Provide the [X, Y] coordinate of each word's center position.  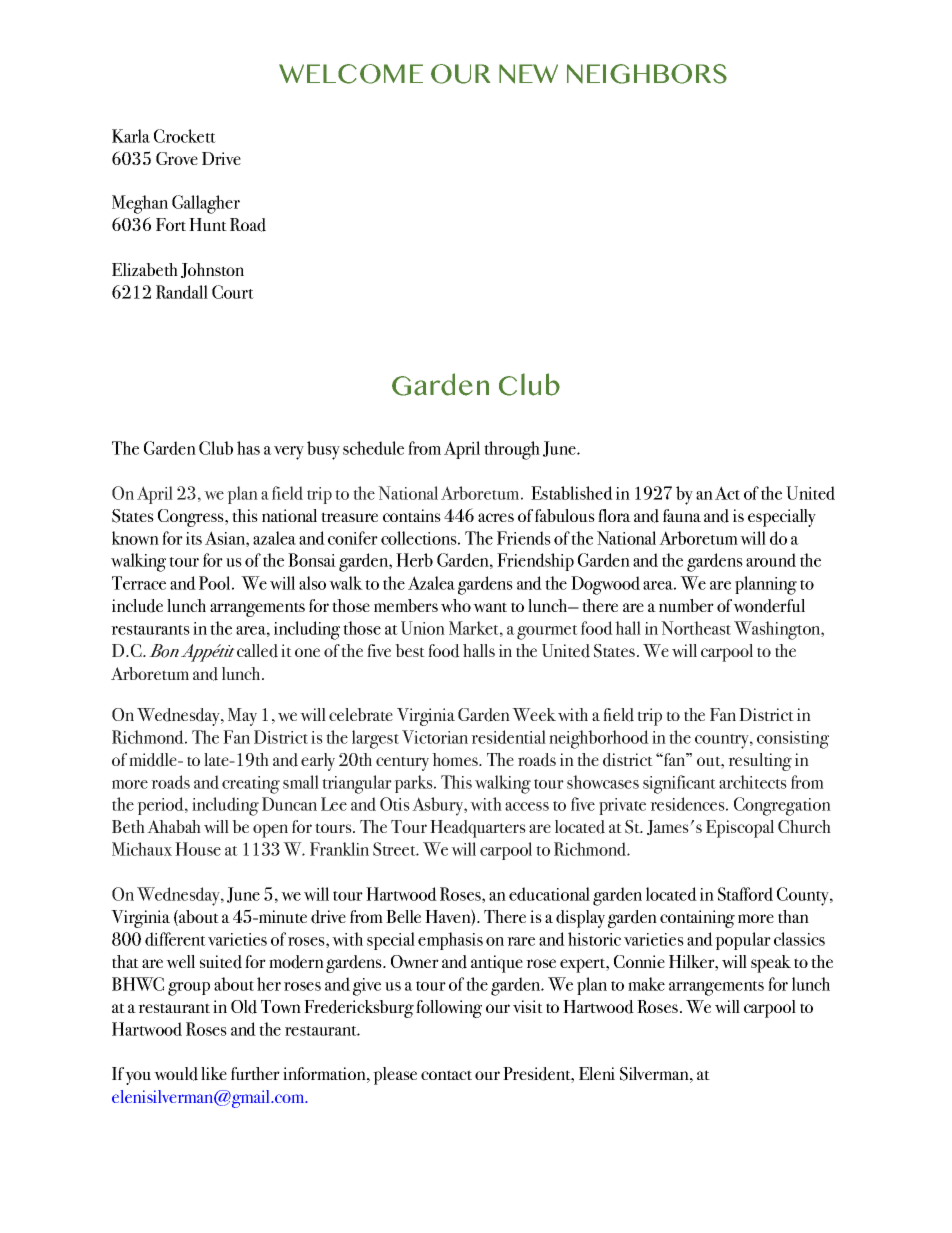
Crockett [185, 136]
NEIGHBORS [647, 74]
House [198, 849]
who [456, 605]
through [512, 450]
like [214, 1073]
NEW [528, 74]
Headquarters [478, 829]
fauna [682, 515]
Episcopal [740, 829]
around [771, 560]
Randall [182, 292]
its [194, 538]
